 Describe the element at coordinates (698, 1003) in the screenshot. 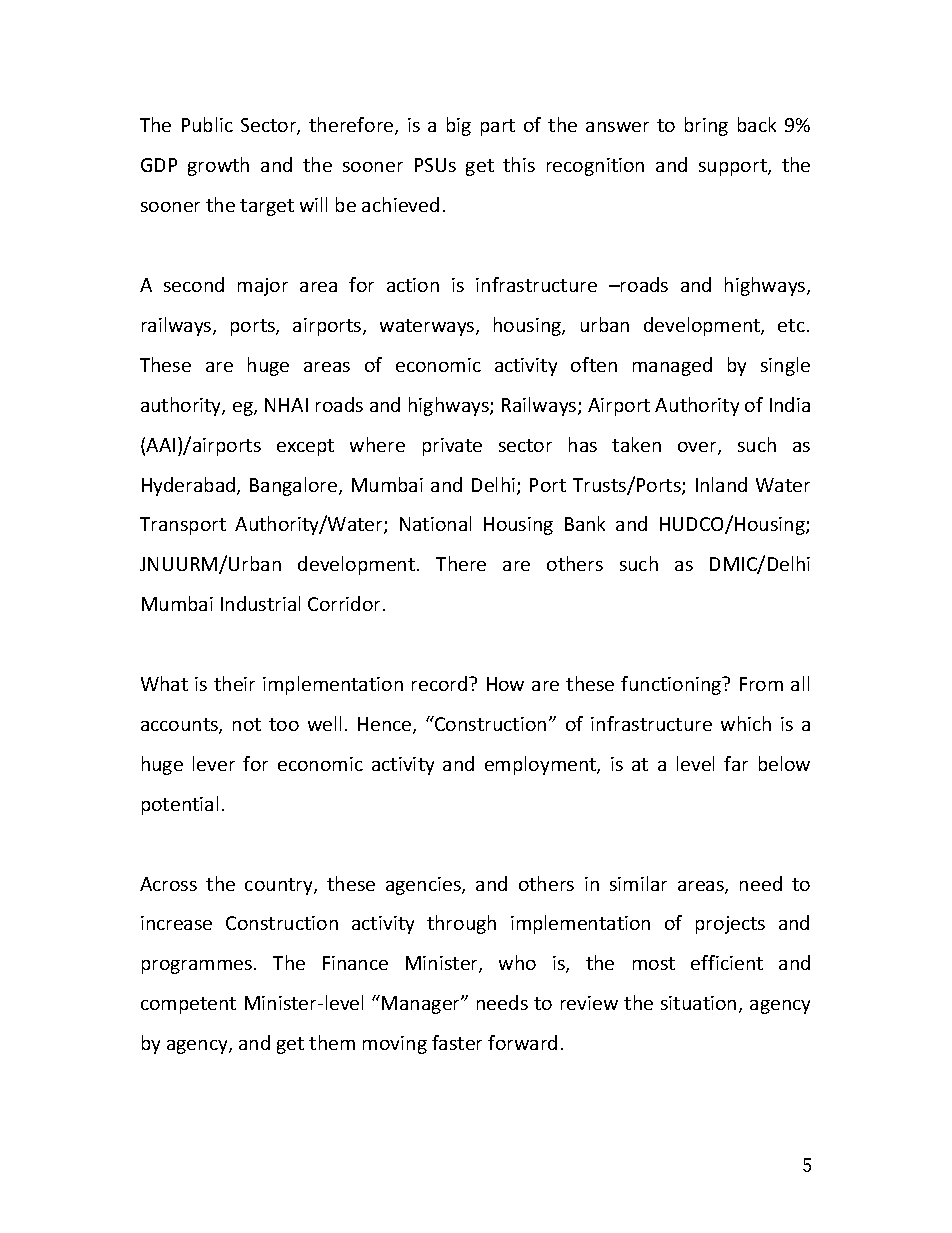

I see `situation` at that location.
